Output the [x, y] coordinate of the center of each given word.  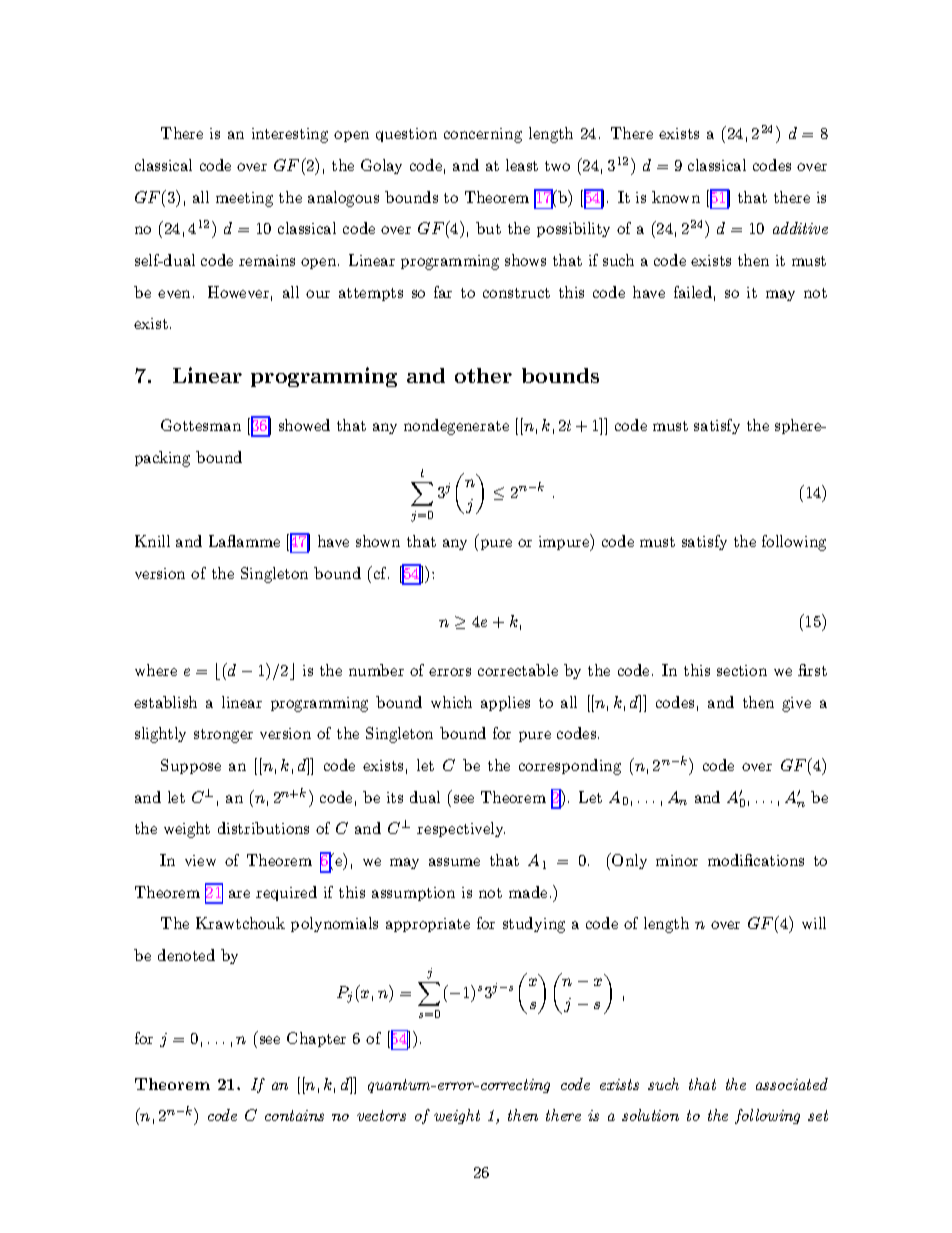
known [676, 197]
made [528, 892]
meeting [244, 199]
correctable [518, 670]
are [239, 894]
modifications [756, 860]
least [522, 165]
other [483, 375]
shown [378, 541]
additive [800, 228]
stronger [223, 736]
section [742, 670]
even [174, 294]
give [796, 704]
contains [294, 1115]
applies [505, 703]
